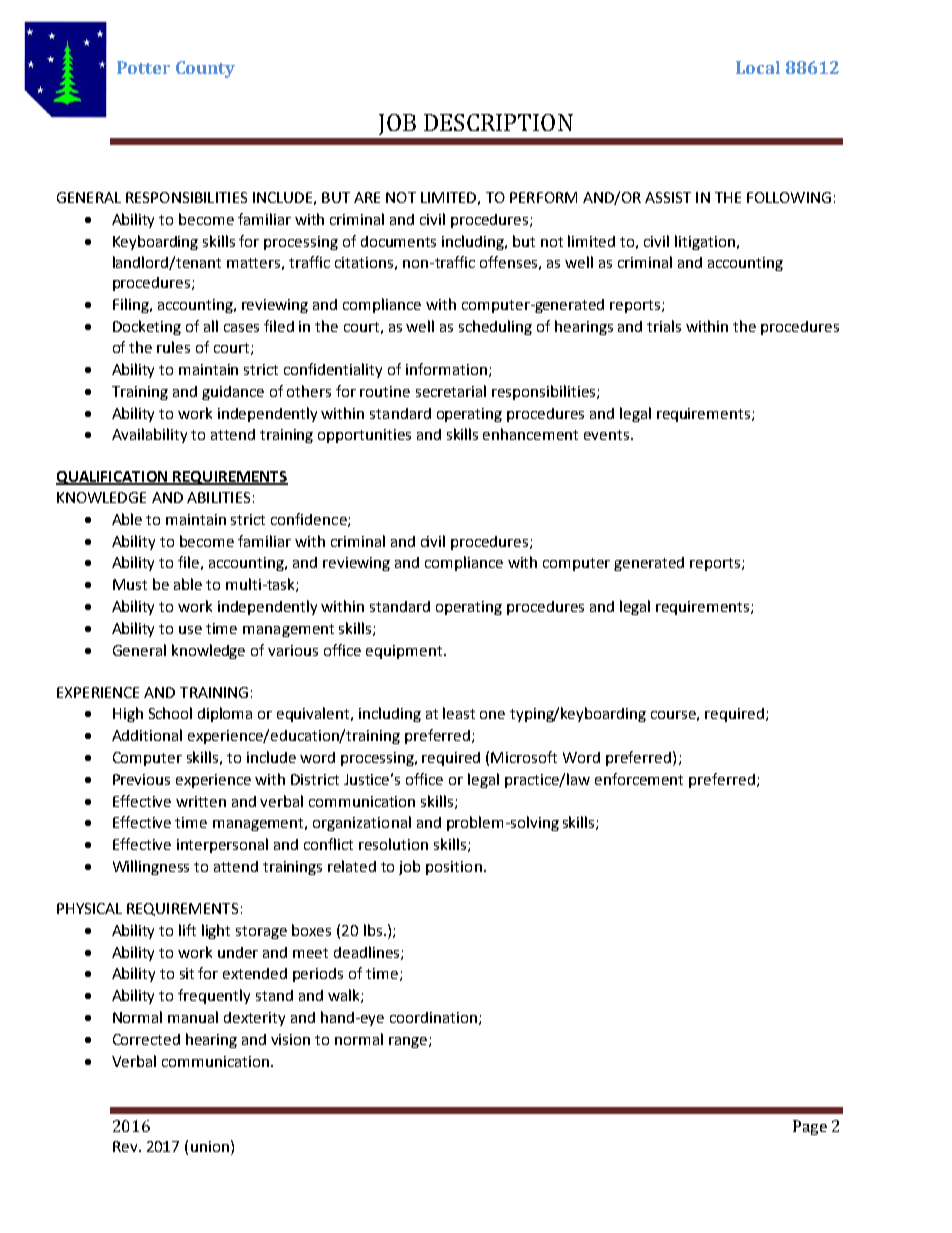 This screenshot has width=952, height=1233. Describe the element at coordinates (498, 122) in the screenshot. I see `DESCRIPTION` at that location.
